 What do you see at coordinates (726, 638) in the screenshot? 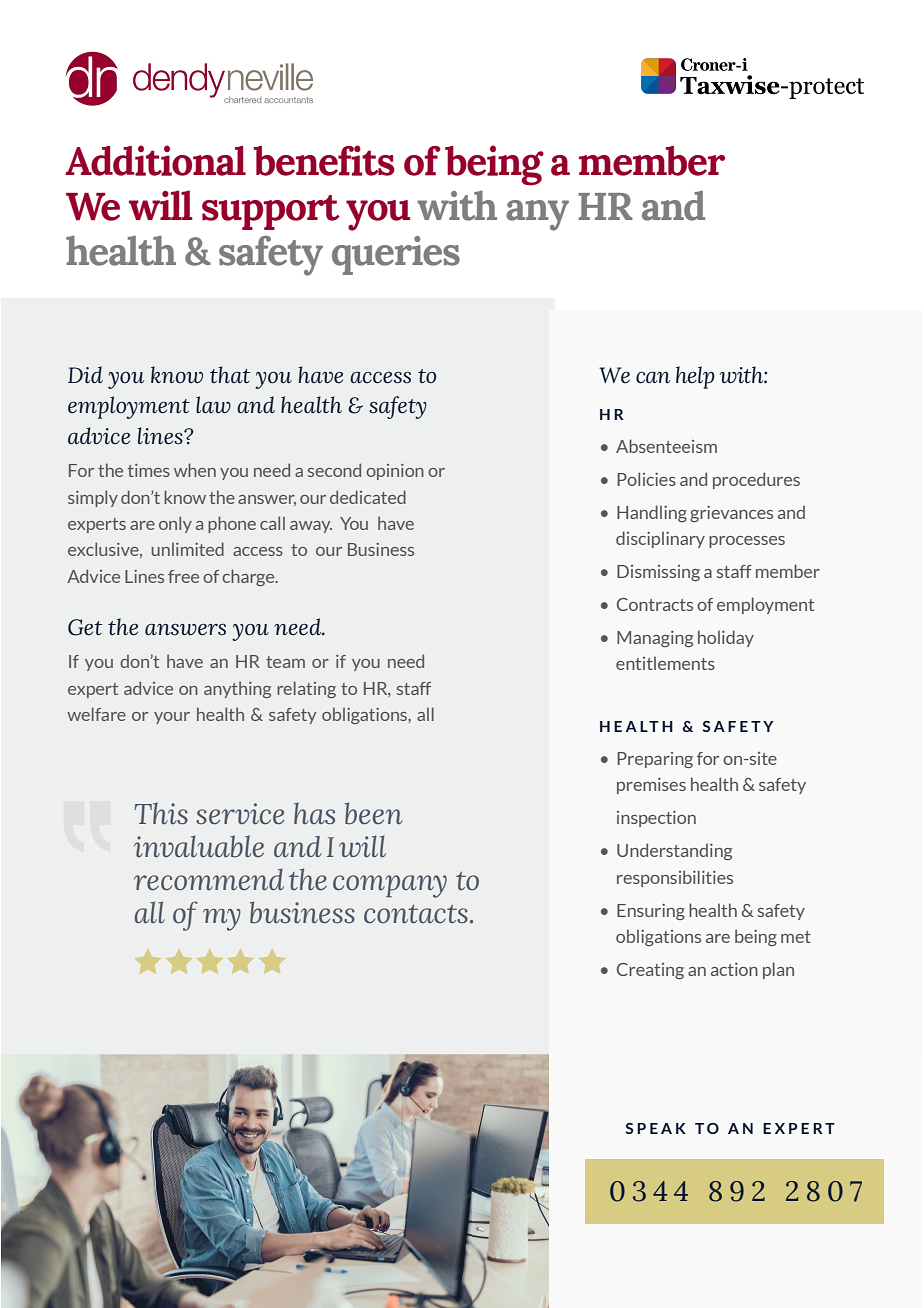
I see `holiday` at bounding box center [726, 638].
